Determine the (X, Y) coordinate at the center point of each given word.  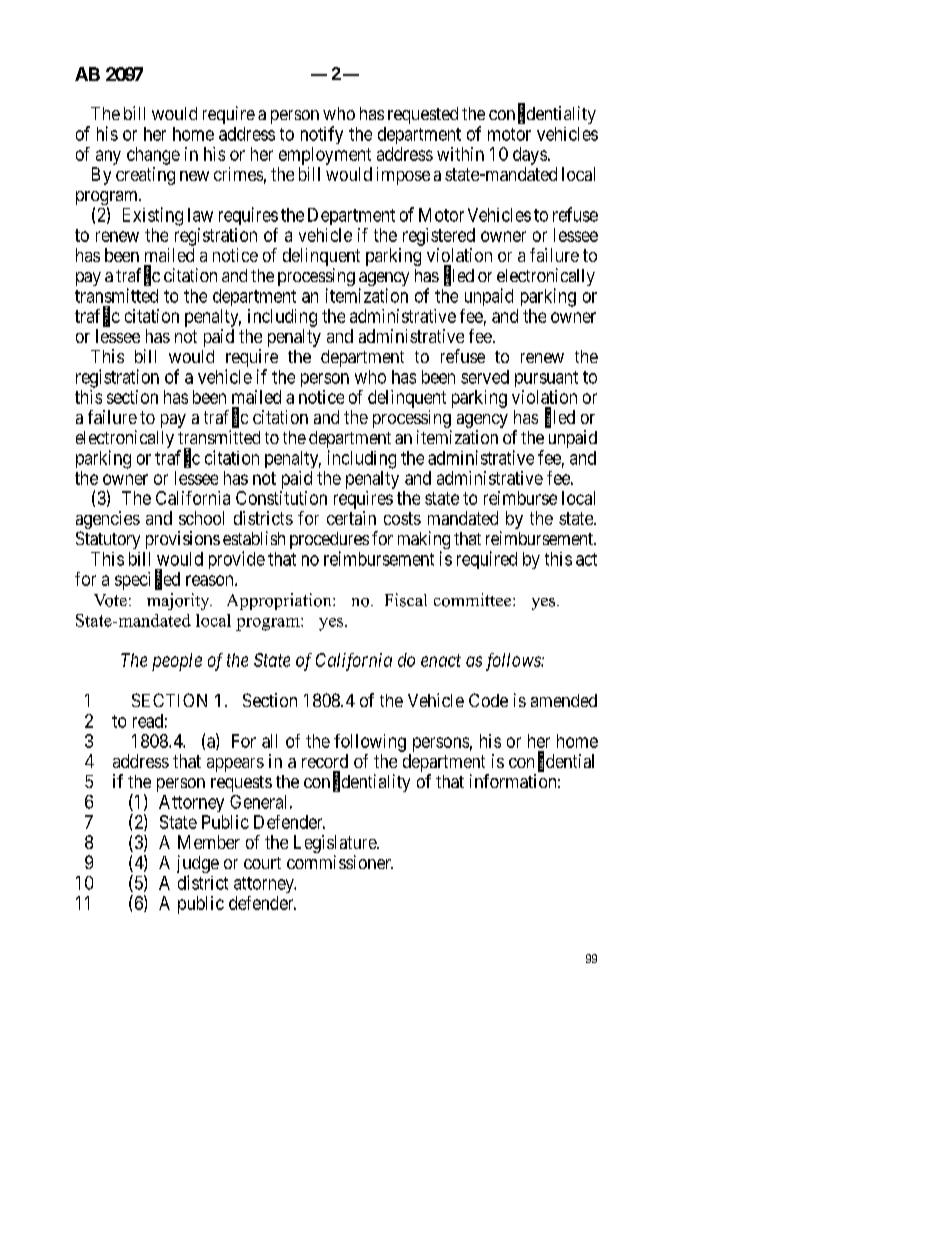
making (424, 541)
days (530, 156)
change (153, 156)
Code (488, 700)
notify (322, 135)
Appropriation (280, 601)
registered (439, 237)
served (485, 377)
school (201, 518)
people (177, 662)
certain (351, 518)
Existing (153, 216)
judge (198, 865)
